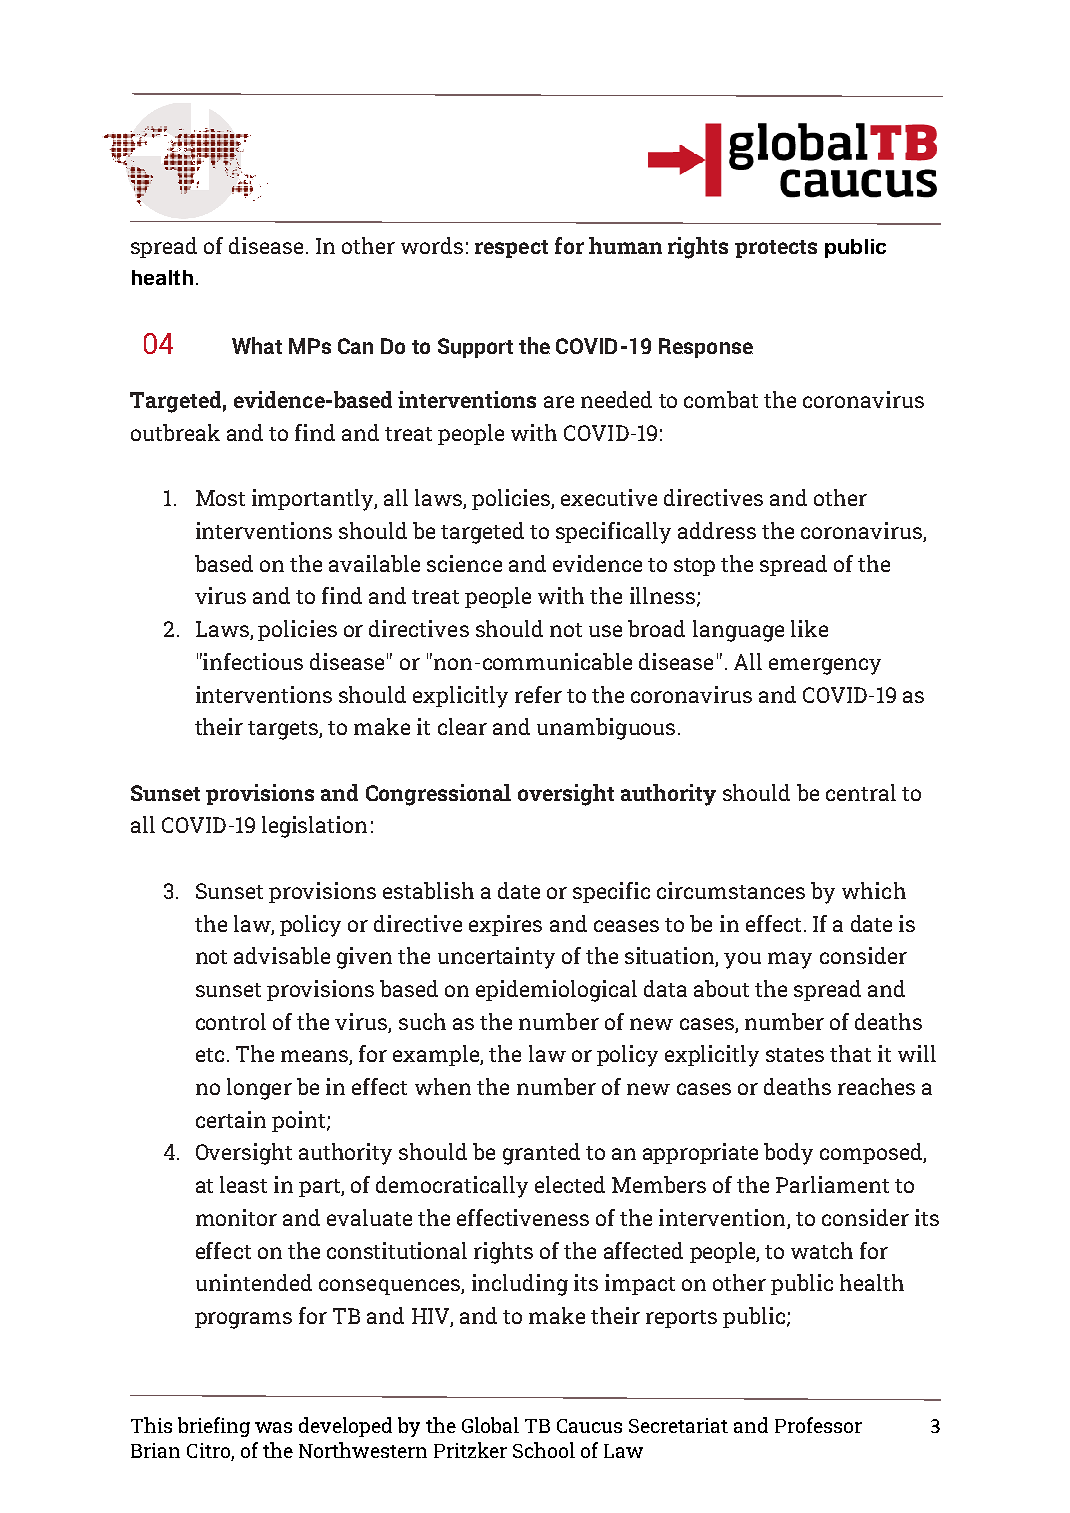 This page has width=1070, height=1513. Describe the element at coordinates (511, 249) in the page. I see `respect` at that location.
